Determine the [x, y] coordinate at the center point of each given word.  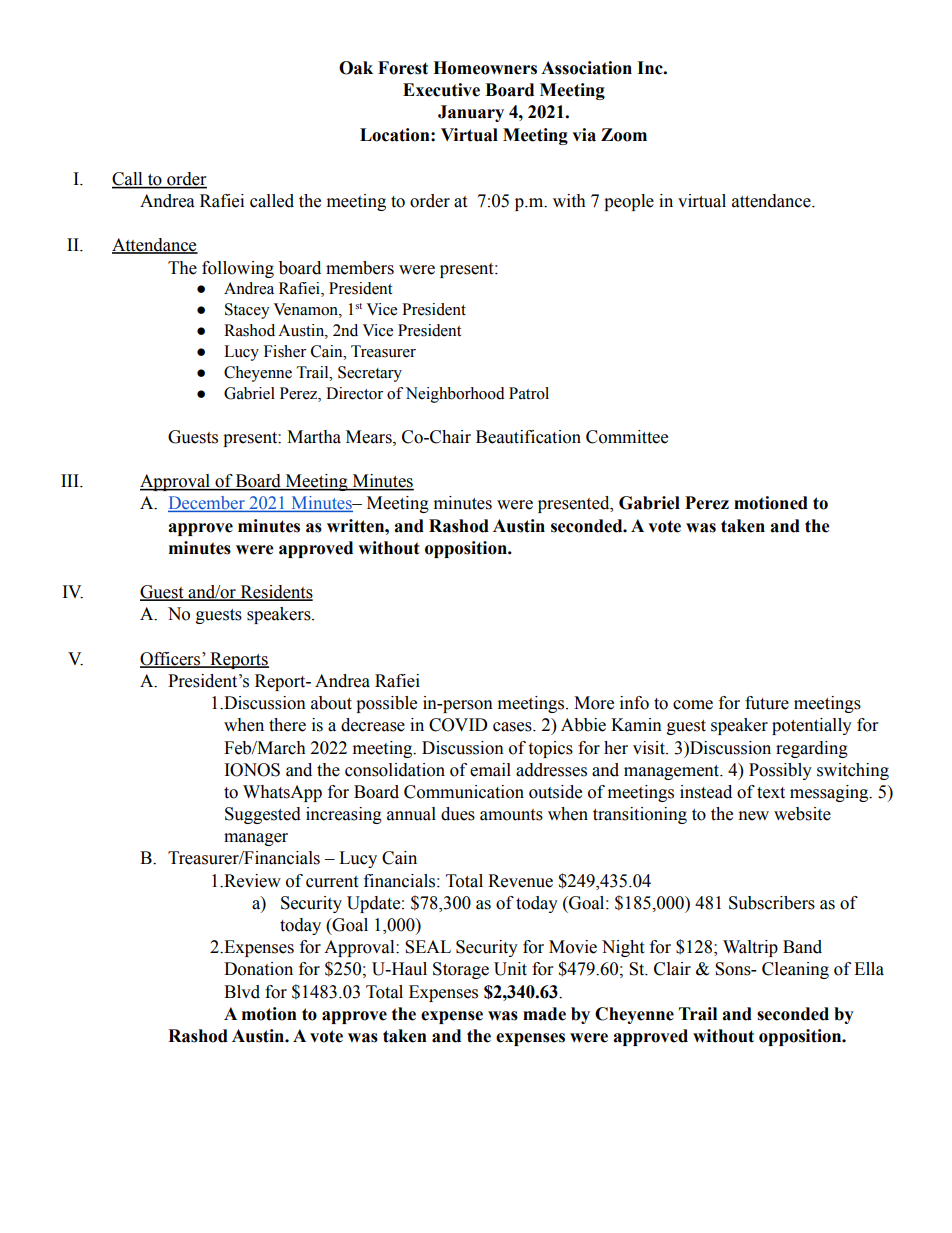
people [629, 202]
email [490, 770]
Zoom [624, 135]
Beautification [528, 437]
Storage [461, 970]
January [471, 113]
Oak [356, 68]
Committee [627, 437]
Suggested [263, 815]
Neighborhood [455, 395]
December [207, 504]
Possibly [780, 771]
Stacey [247, 311]
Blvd [242, 992]
